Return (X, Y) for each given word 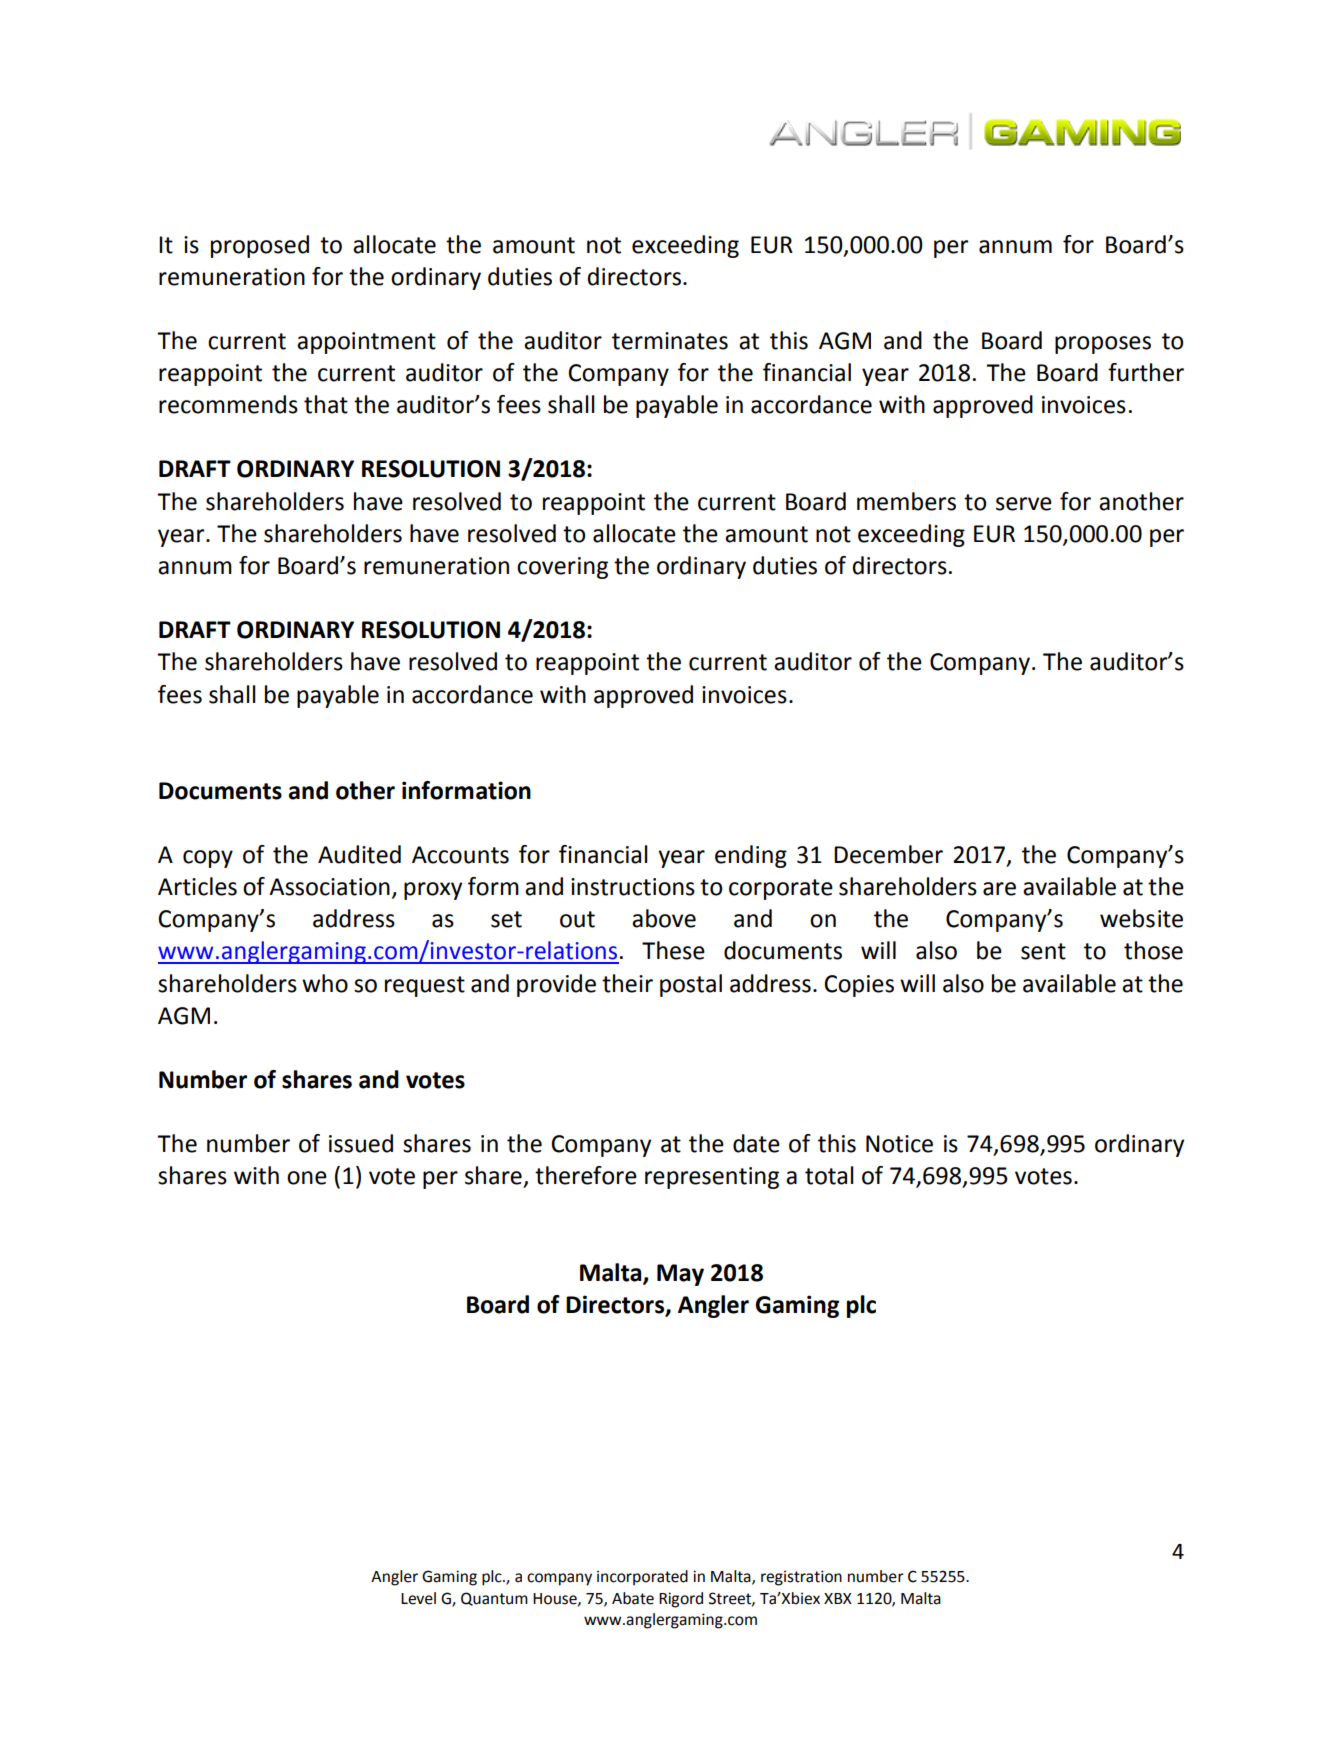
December (888, 854)
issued (361, 1143)
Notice (899, 1144)
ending (751, 856)
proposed (260, 246)
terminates (670, 341)
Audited (359, 854)
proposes (1103, 345)
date (756, 1143)
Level (418, 1598)
